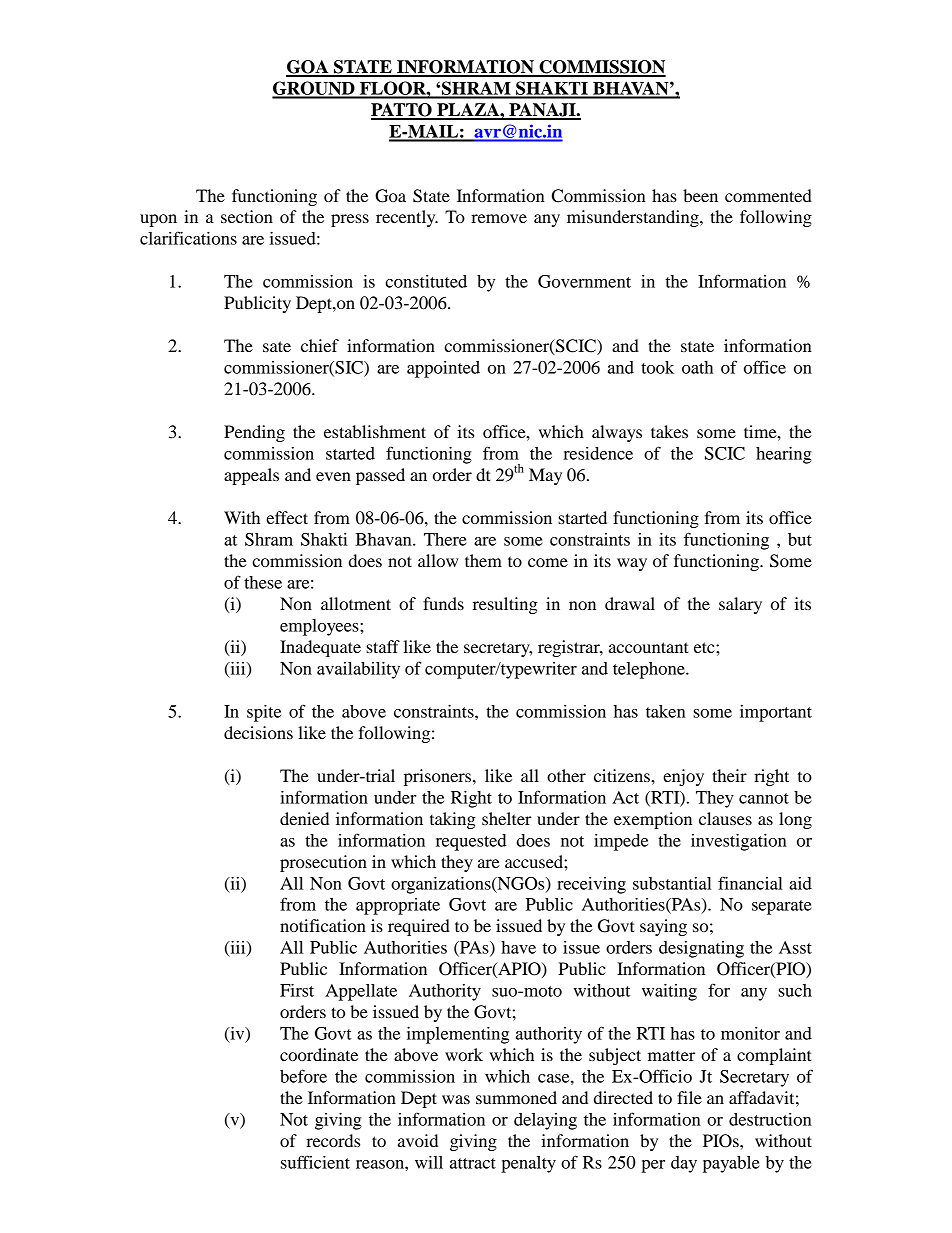 The height and width of the screenshot is (1233, 952). What do you see at coordinates (784, 455) in the screenshot?
I see `hearing` at bounding box center [784, 455].
